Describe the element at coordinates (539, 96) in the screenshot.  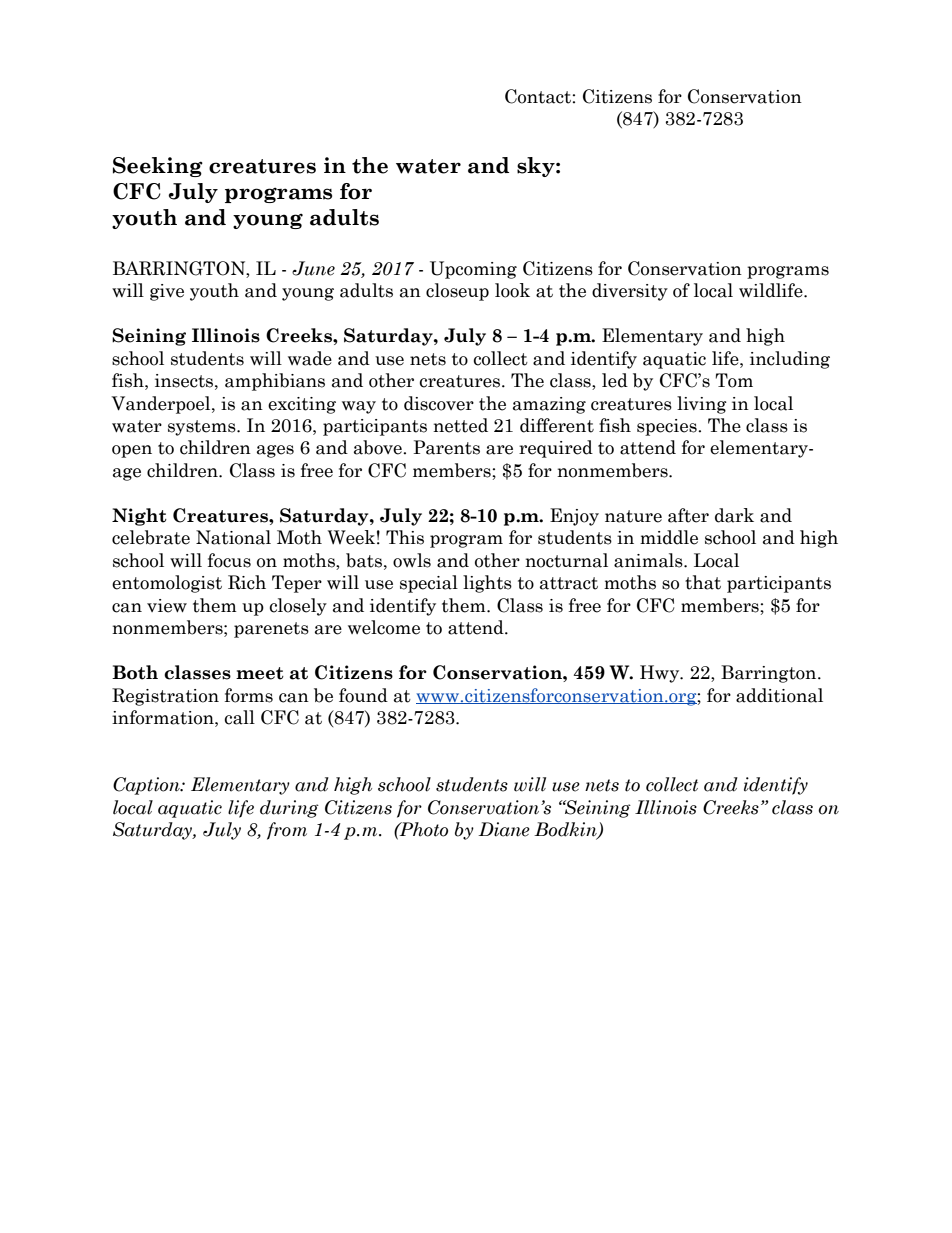
I see `Contact` at that location.
